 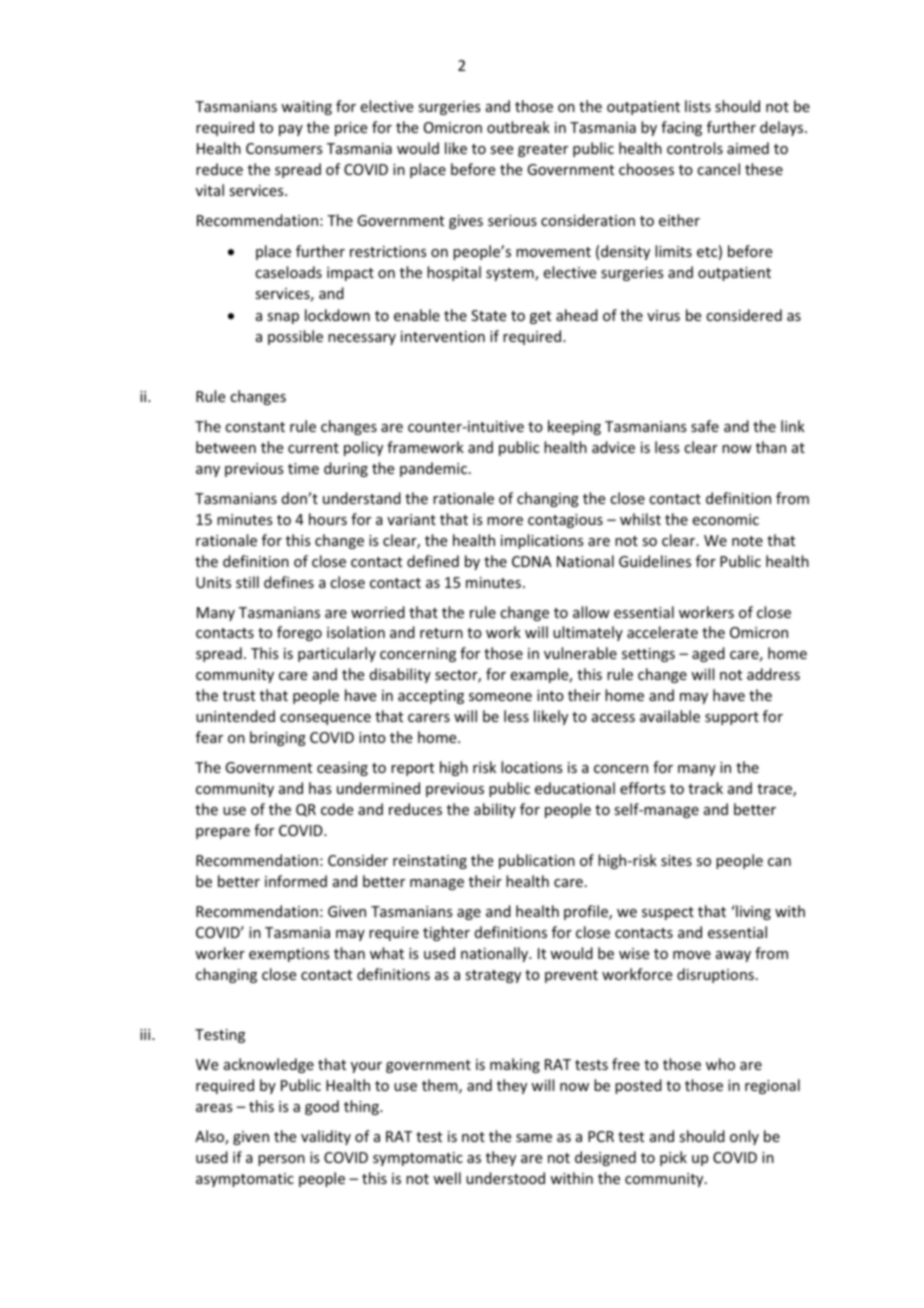 I want to click on areas, so click(x=214, y=1108).
